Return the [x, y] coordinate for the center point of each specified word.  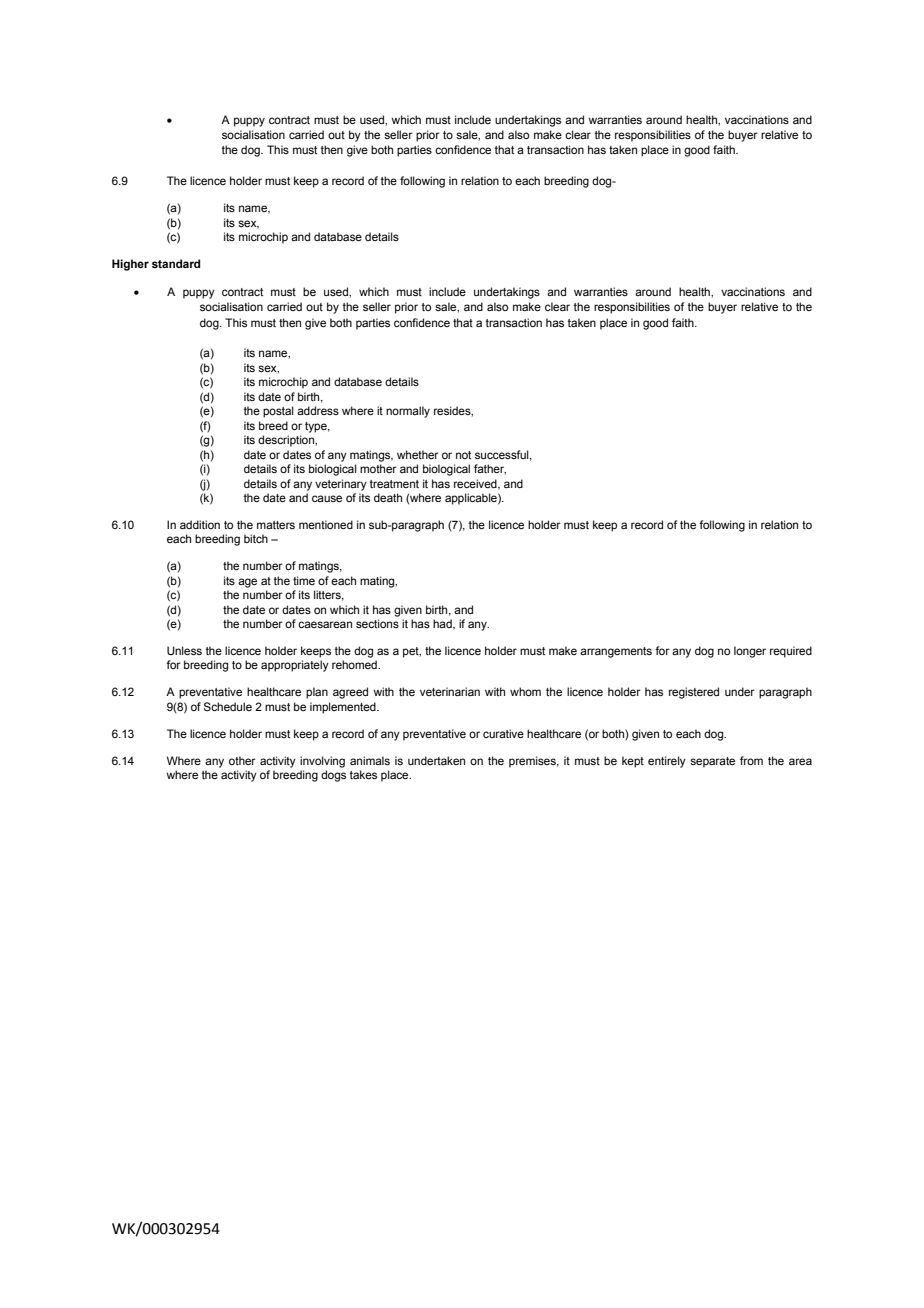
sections [377, 623]
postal [278, 412]
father [490, 469]
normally [408, 412]
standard [176, 263]
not [463, 455]
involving [322, 762]
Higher [130, 265]
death [388, 497]
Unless [184, 650]
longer [750, 652]
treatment [394, 484]
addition [200, 524]
